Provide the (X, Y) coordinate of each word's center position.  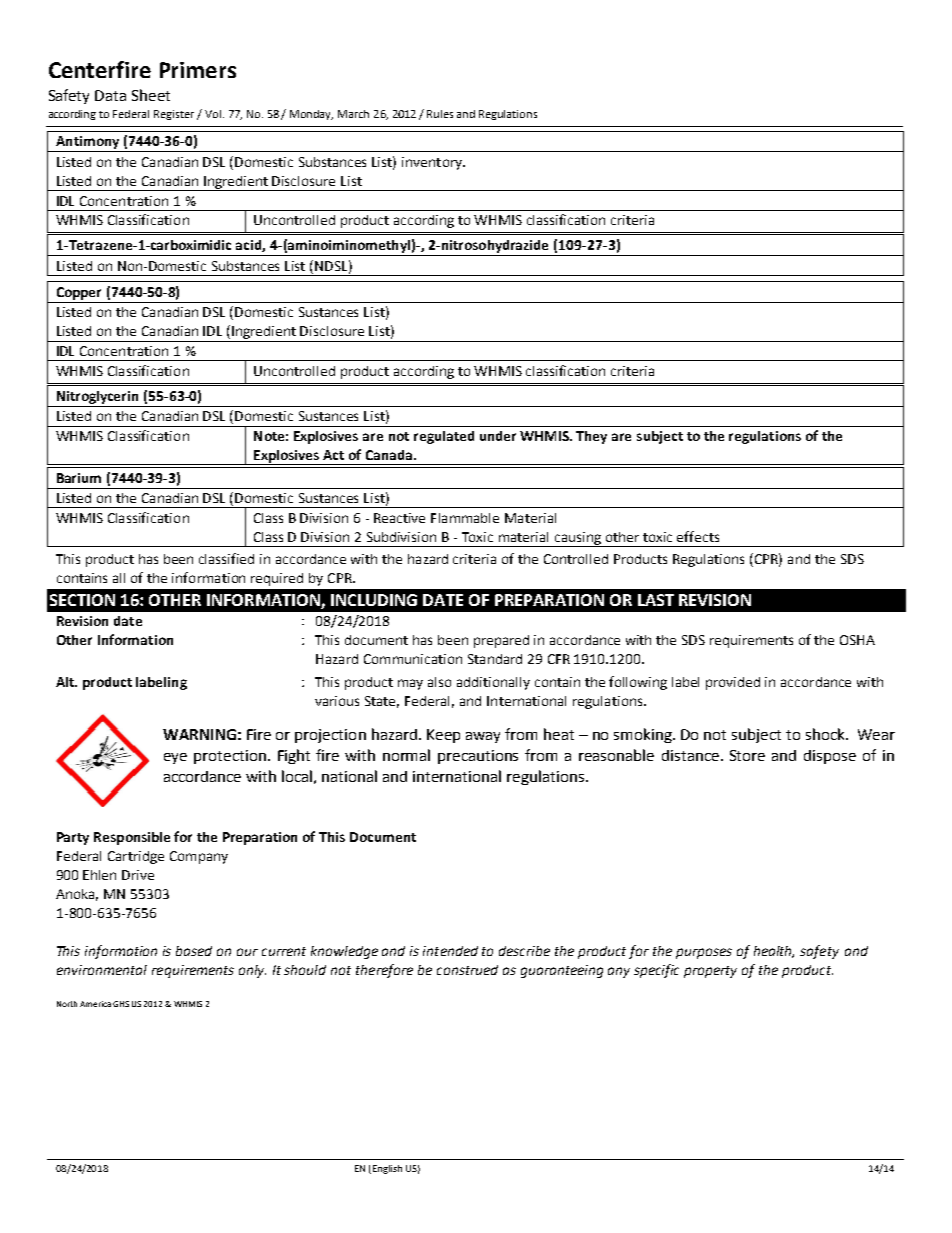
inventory (433, 163)
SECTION (82, 600)
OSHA (857, 640)
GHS (121, 1004)
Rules (440, 114)
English (386, 1169)
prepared (501, 641)
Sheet (151, 95)
